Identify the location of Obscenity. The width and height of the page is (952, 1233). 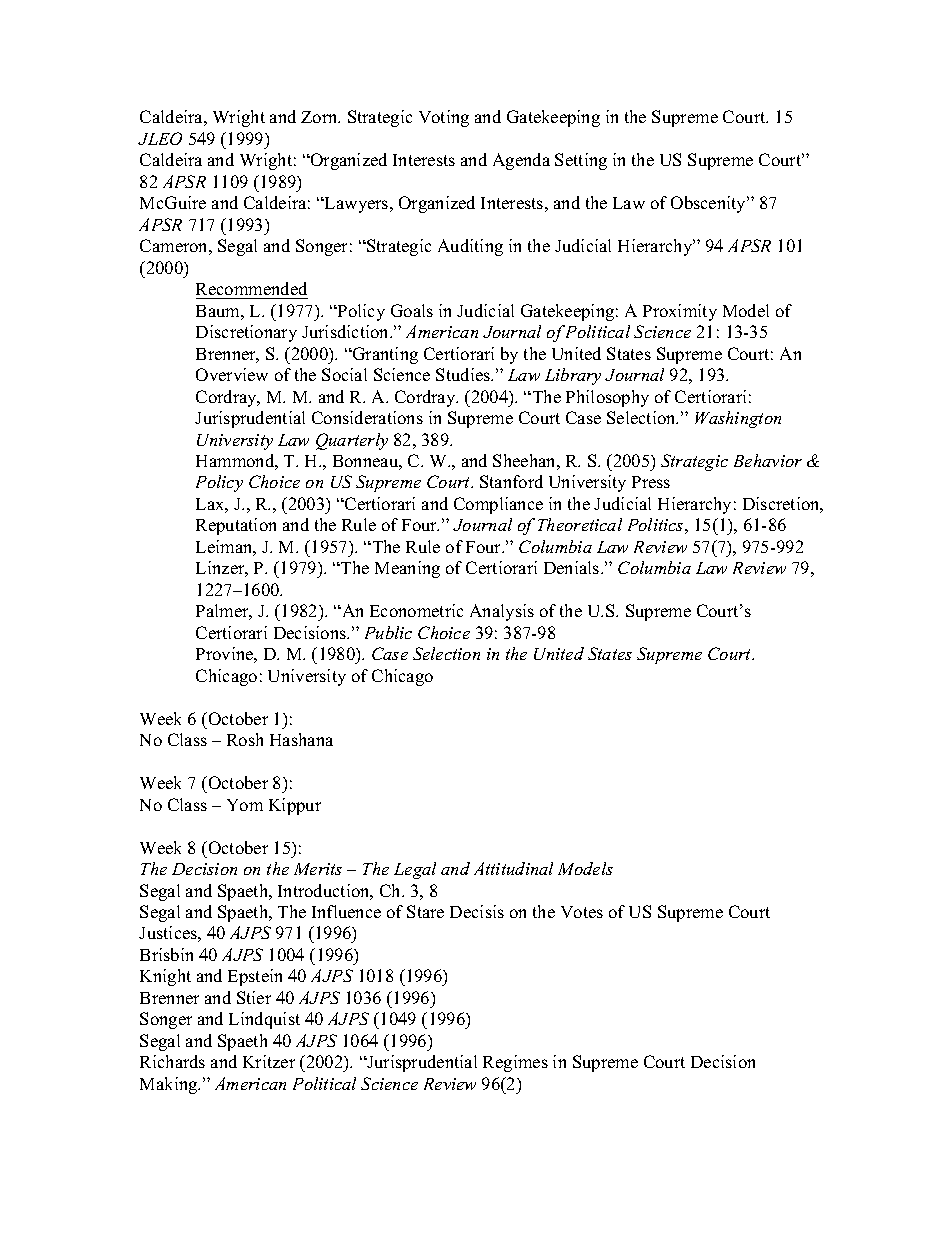
(710, 204).
